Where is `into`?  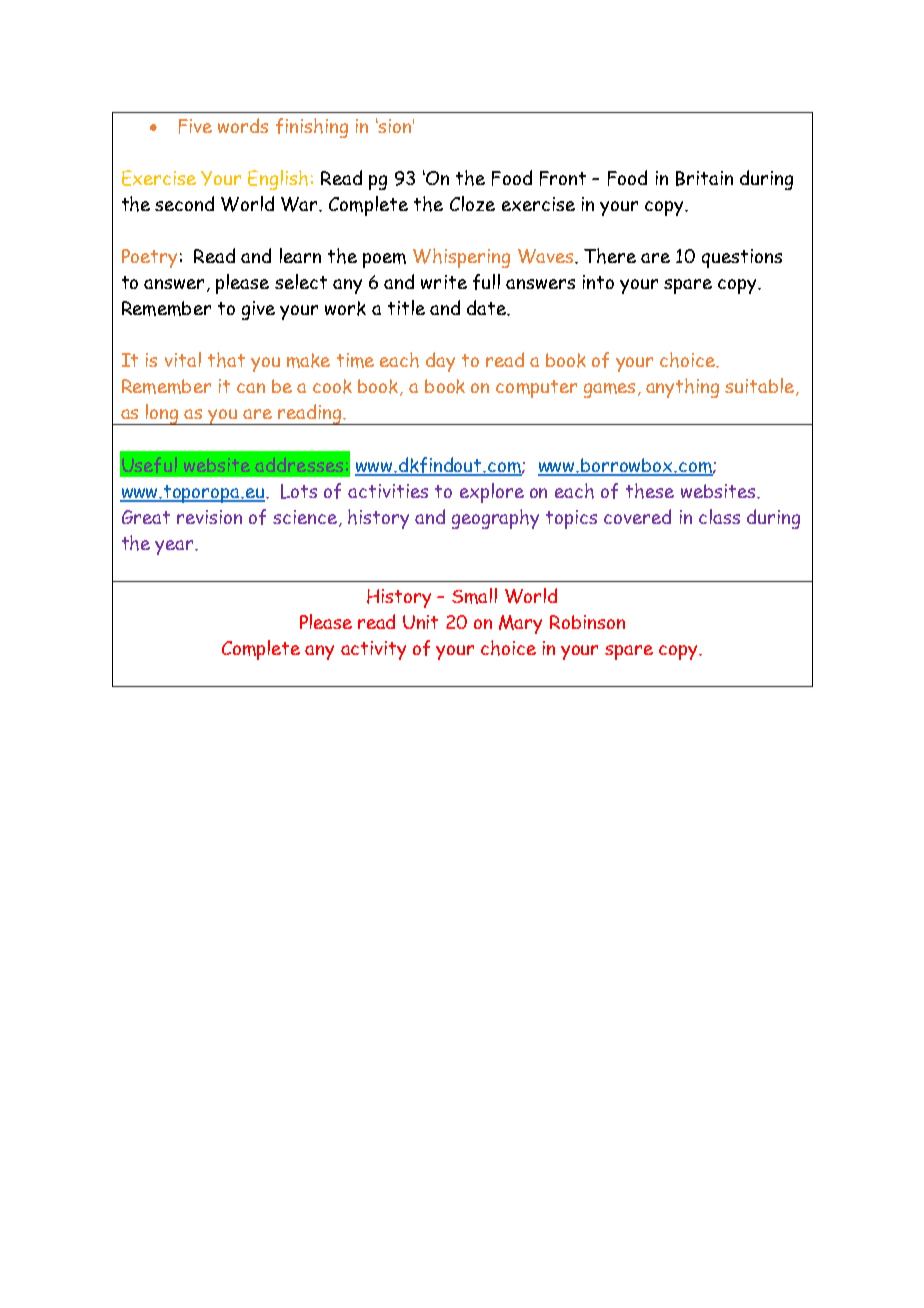 into is located at coordinates (598, 282).
